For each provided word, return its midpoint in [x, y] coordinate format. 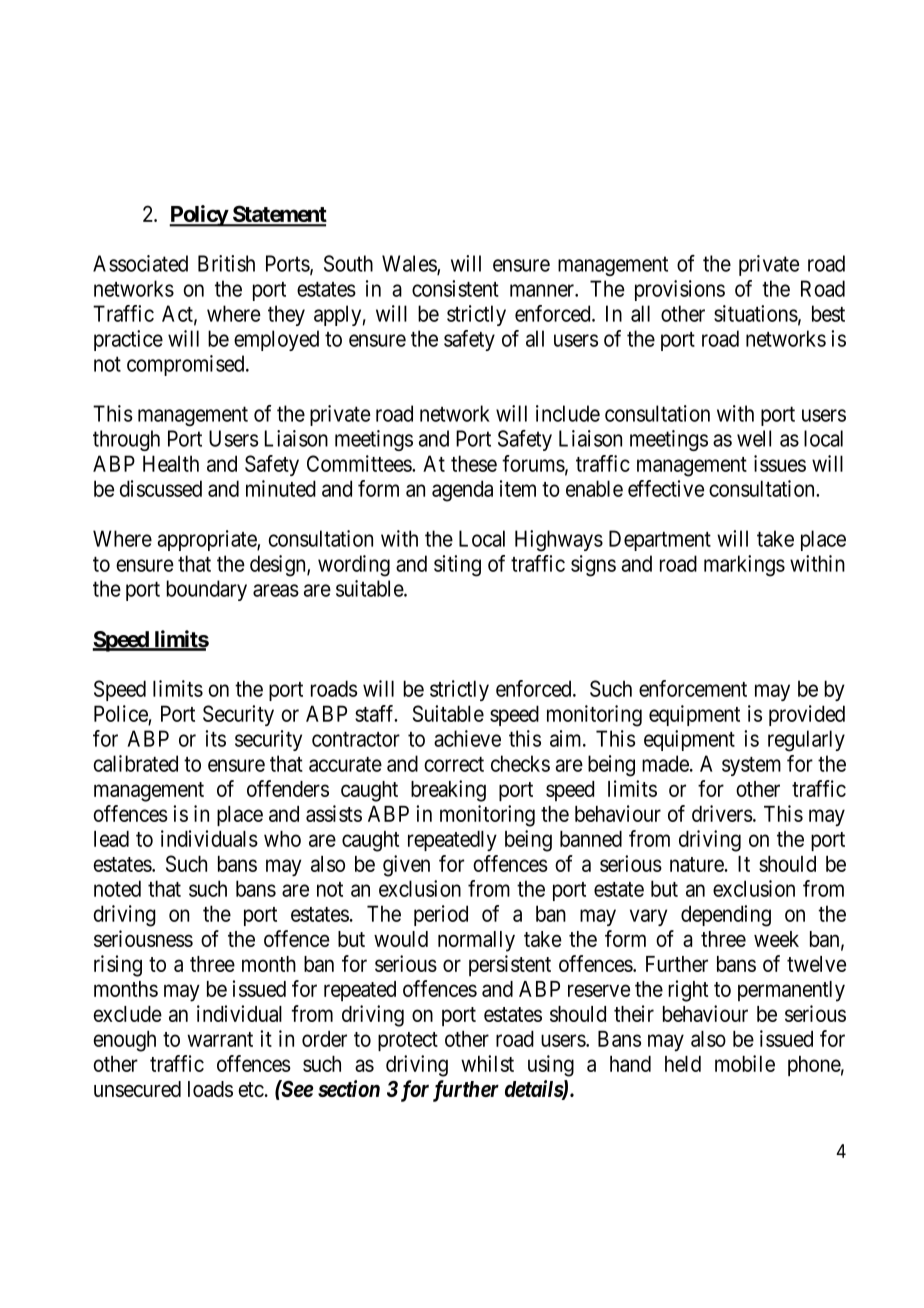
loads [210, 1089]
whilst [487, 1063]
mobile [745, 1063]
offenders [288, 788]
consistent [455, 288]
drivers [722, 813]
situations [756, 313]
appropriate [208, 540]
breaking [448, 791]
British [226, 263]
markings [744, 566]
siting [457, 566]
